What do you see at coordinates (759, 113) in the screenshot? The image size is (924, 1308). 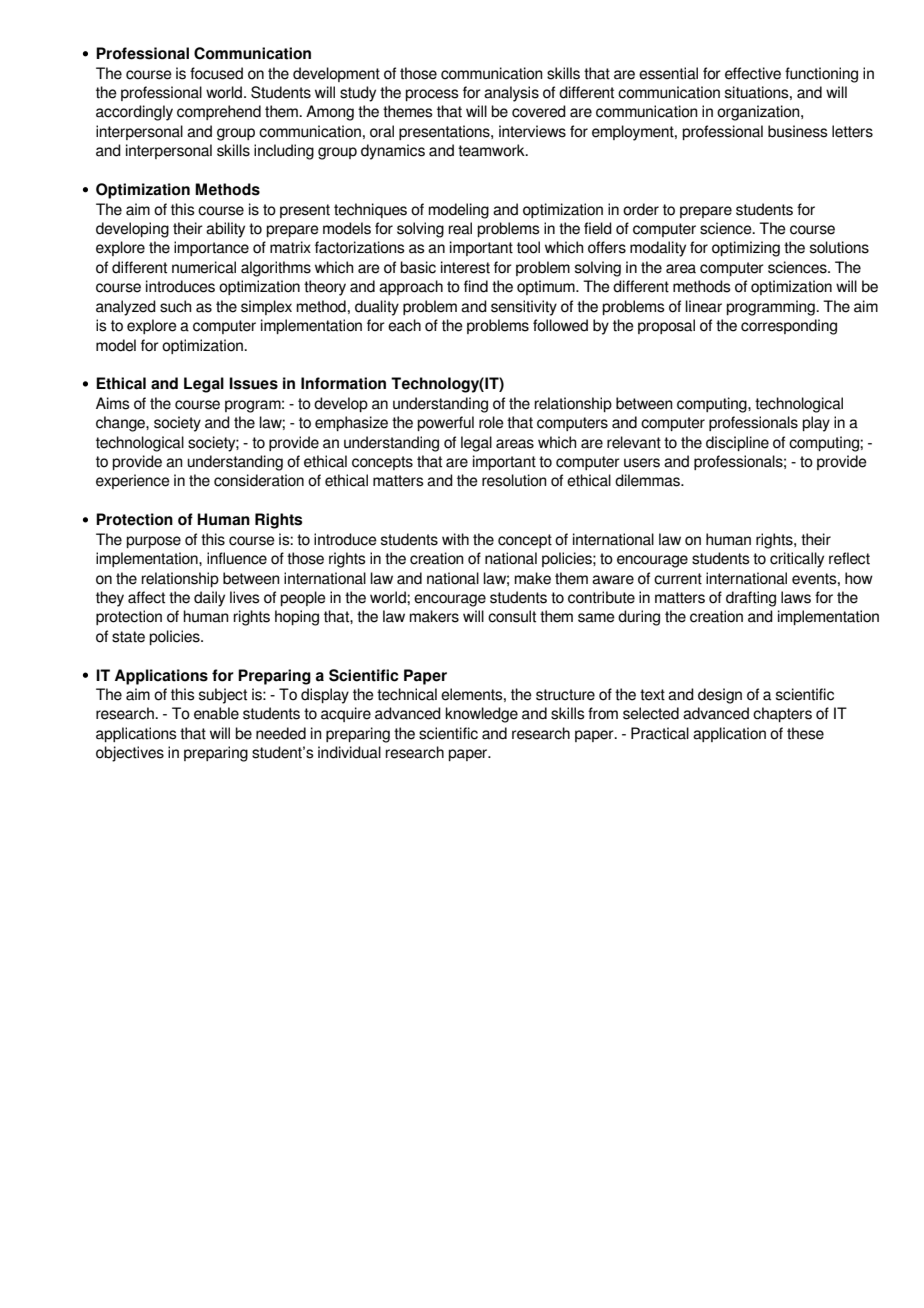 I see `organization` at bounding box center [759, 113].
